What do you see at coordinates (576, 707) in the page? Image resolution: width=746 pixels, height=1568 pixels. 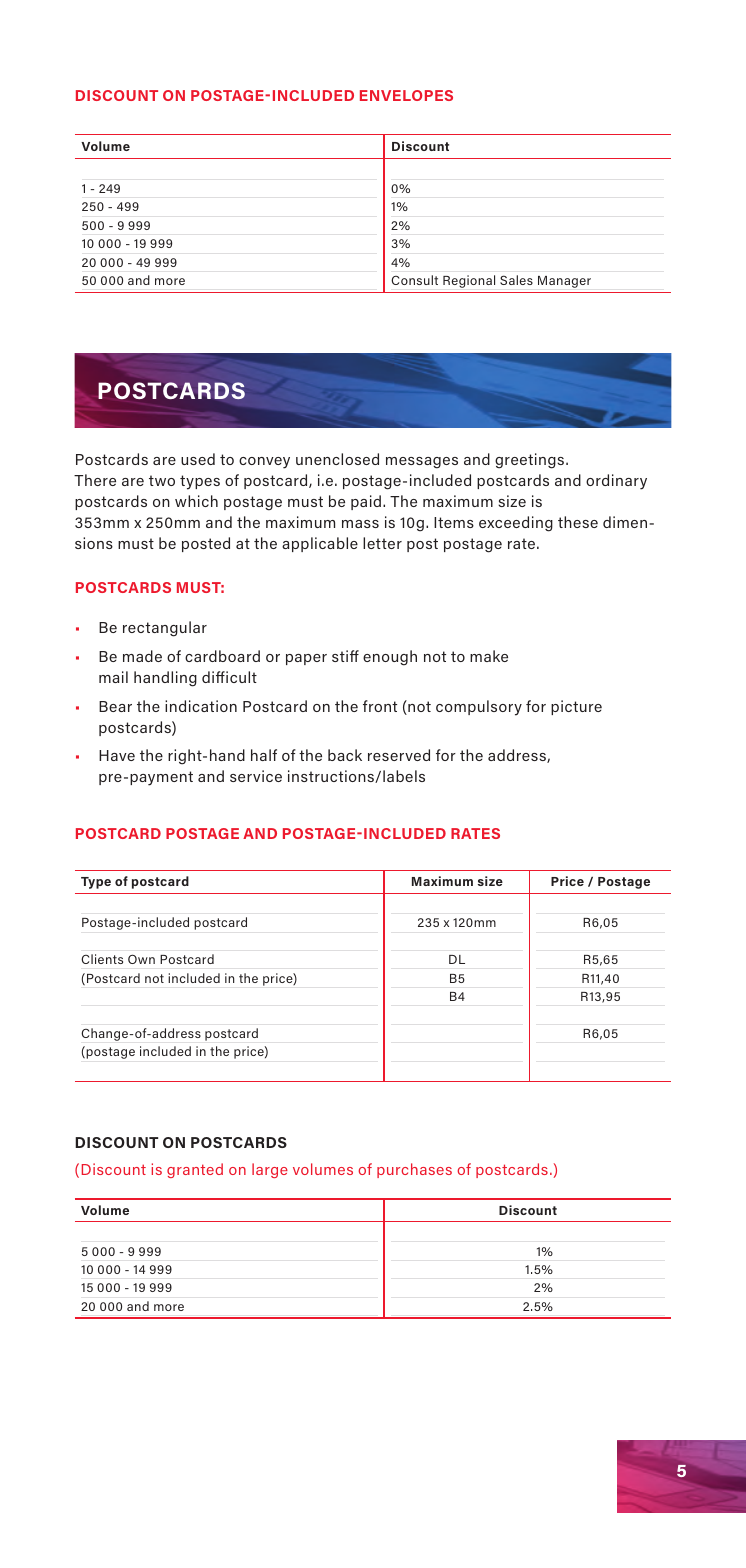 I see `picture` at bounding box center [576, 707].
